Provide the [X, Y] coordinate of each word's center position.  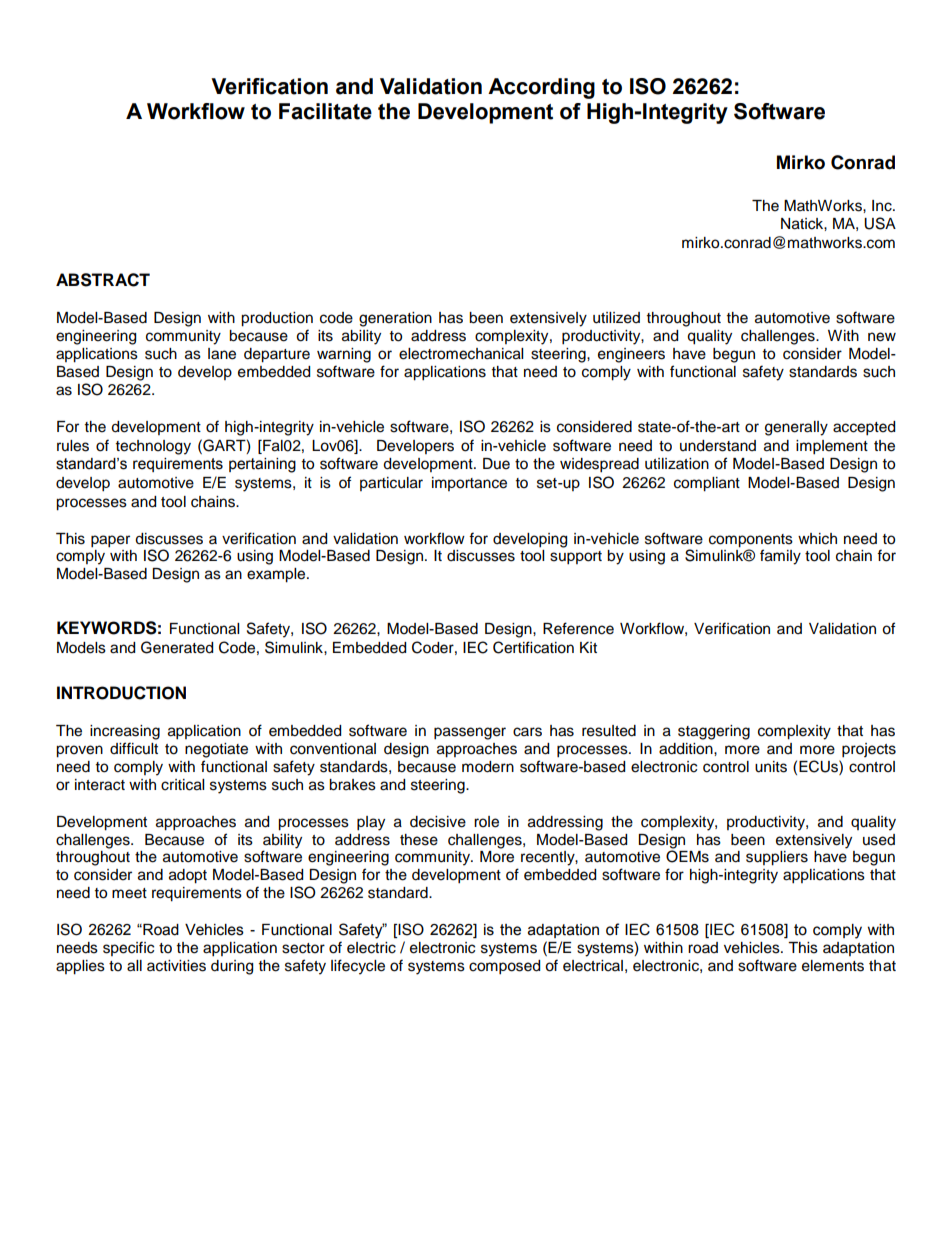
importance [469, 484]
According [541, 88]
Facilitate [325, 111]
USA [880, 223]
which [817, 539]
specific [128, 948]
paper [110, 541]
